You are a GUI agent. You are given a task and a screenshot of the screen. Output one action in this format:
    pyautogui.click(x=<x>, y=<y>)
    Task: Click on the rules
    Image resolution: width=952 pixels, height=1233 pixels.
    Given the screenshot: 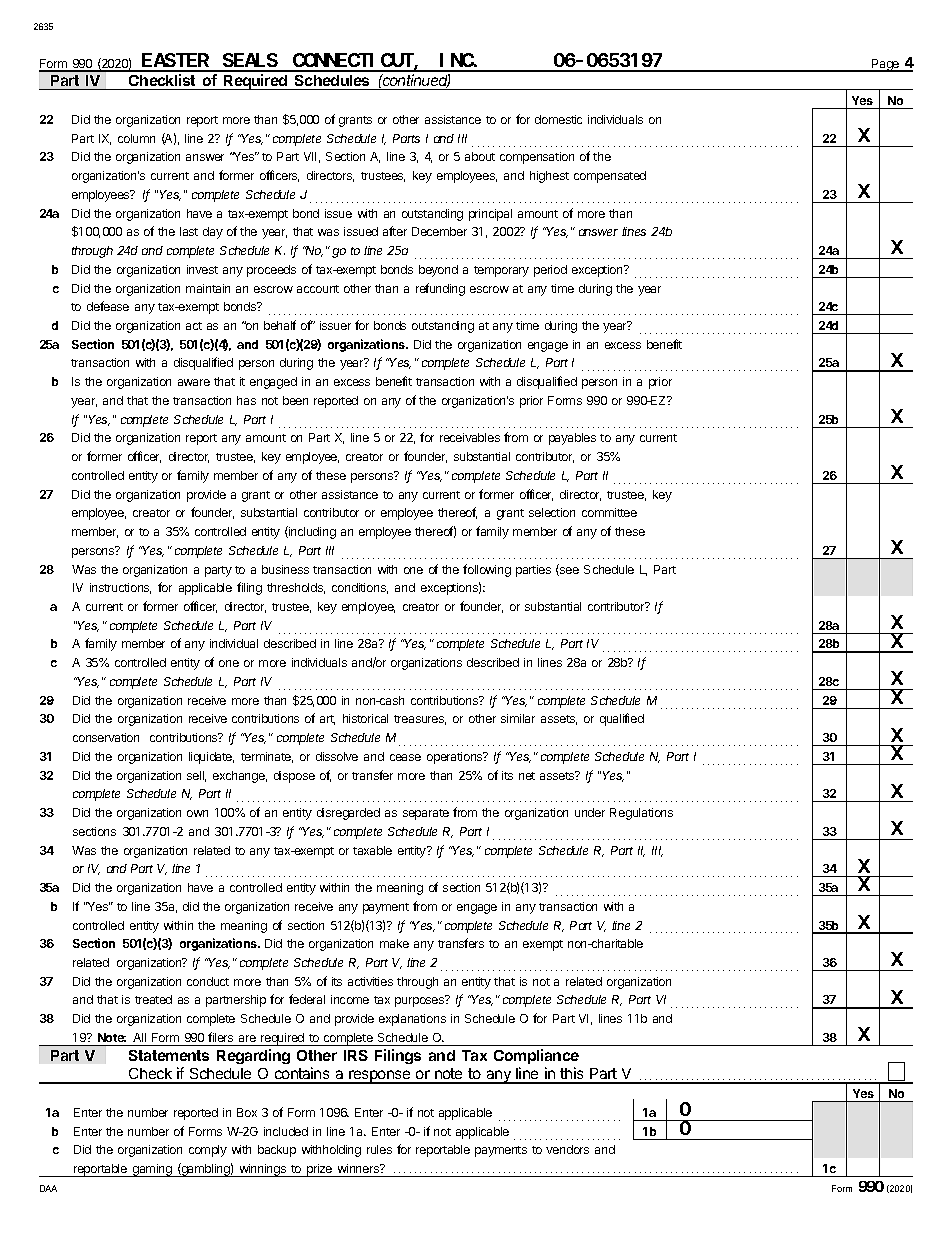 What is the action you would take?
    pyautogui.click(x=379, y=1149)
